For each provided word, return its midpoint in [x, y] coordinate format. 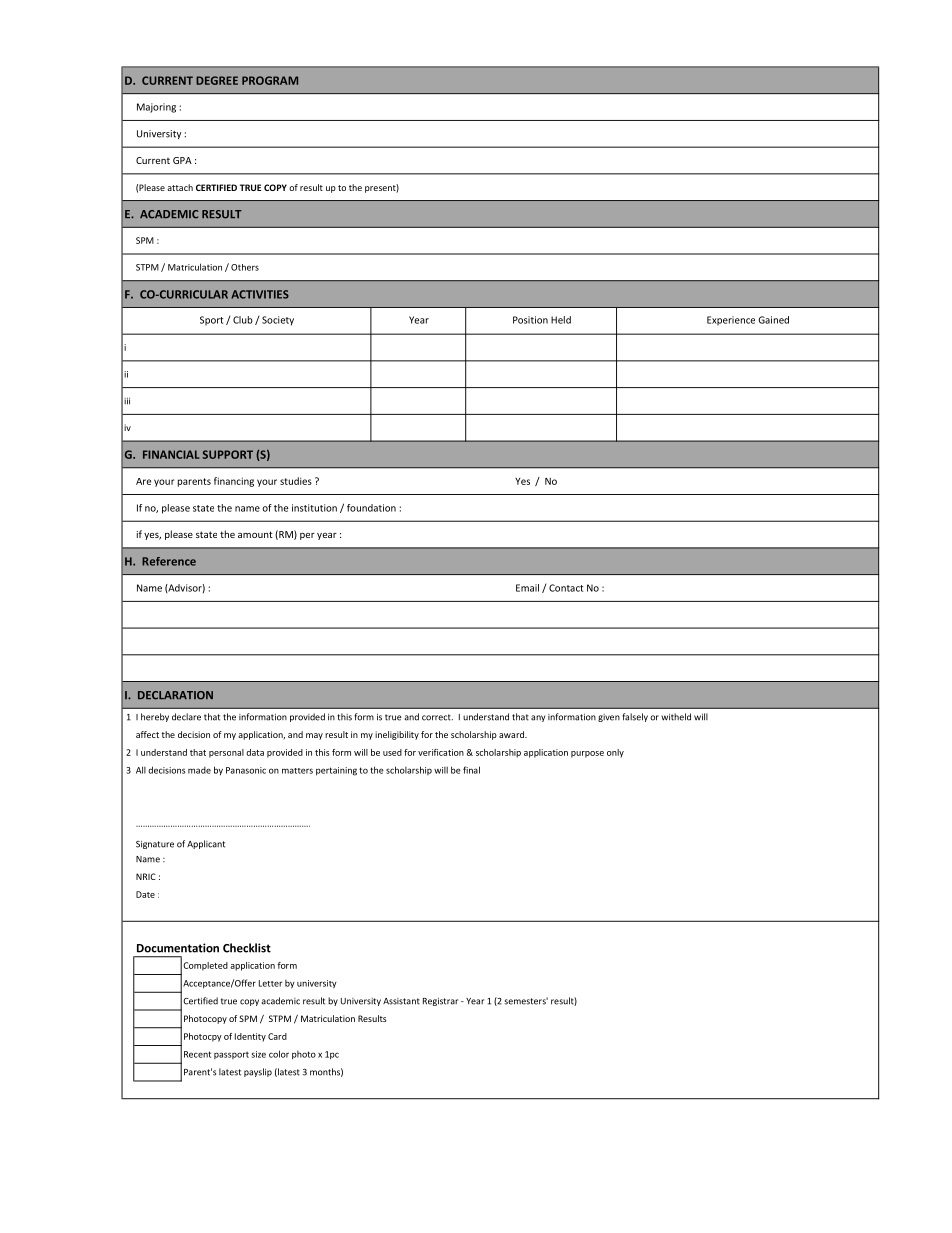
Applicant [206, 844]
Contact [566, 588]
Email [527, 588]
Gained [773, 320]
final [471, 770]
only [615, 753]
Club [243, 320]
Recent [197, 1054]
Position [530, 320]
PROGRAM [270, 80]
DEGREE [217, 80]
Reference [169, 561]
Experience [731, 321]
